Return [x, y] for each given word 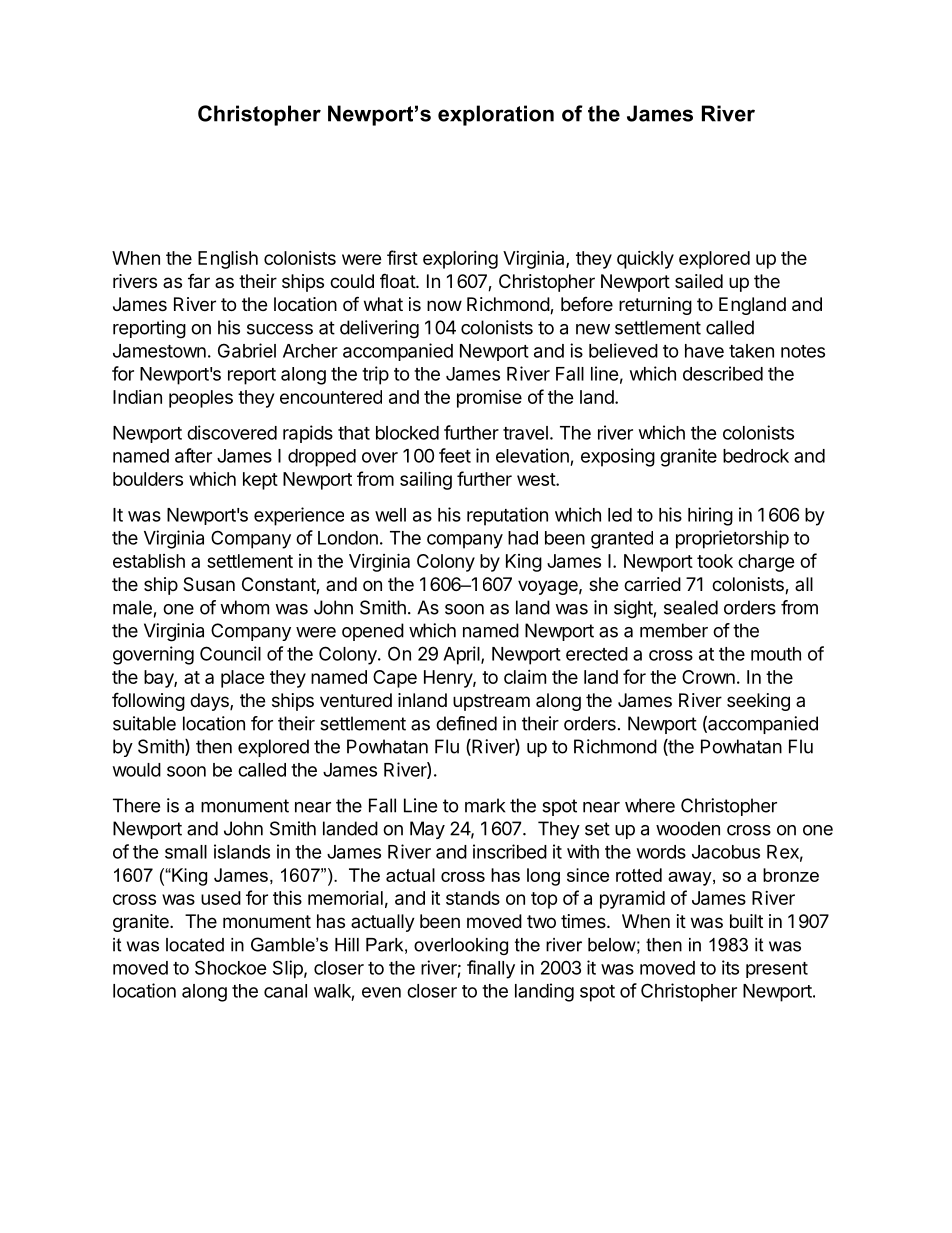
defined [466, 723]
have [704, 351]
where [650, 805]
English [228, 260]
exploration [496, 115]
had [523, 538]
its [730, 967]
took [715, 561]
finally [491, 969]
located [195, 945]
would [137, 770]
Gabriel [247, 350]
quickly [645, 260]
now [444, 305]
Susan [209, 584]
